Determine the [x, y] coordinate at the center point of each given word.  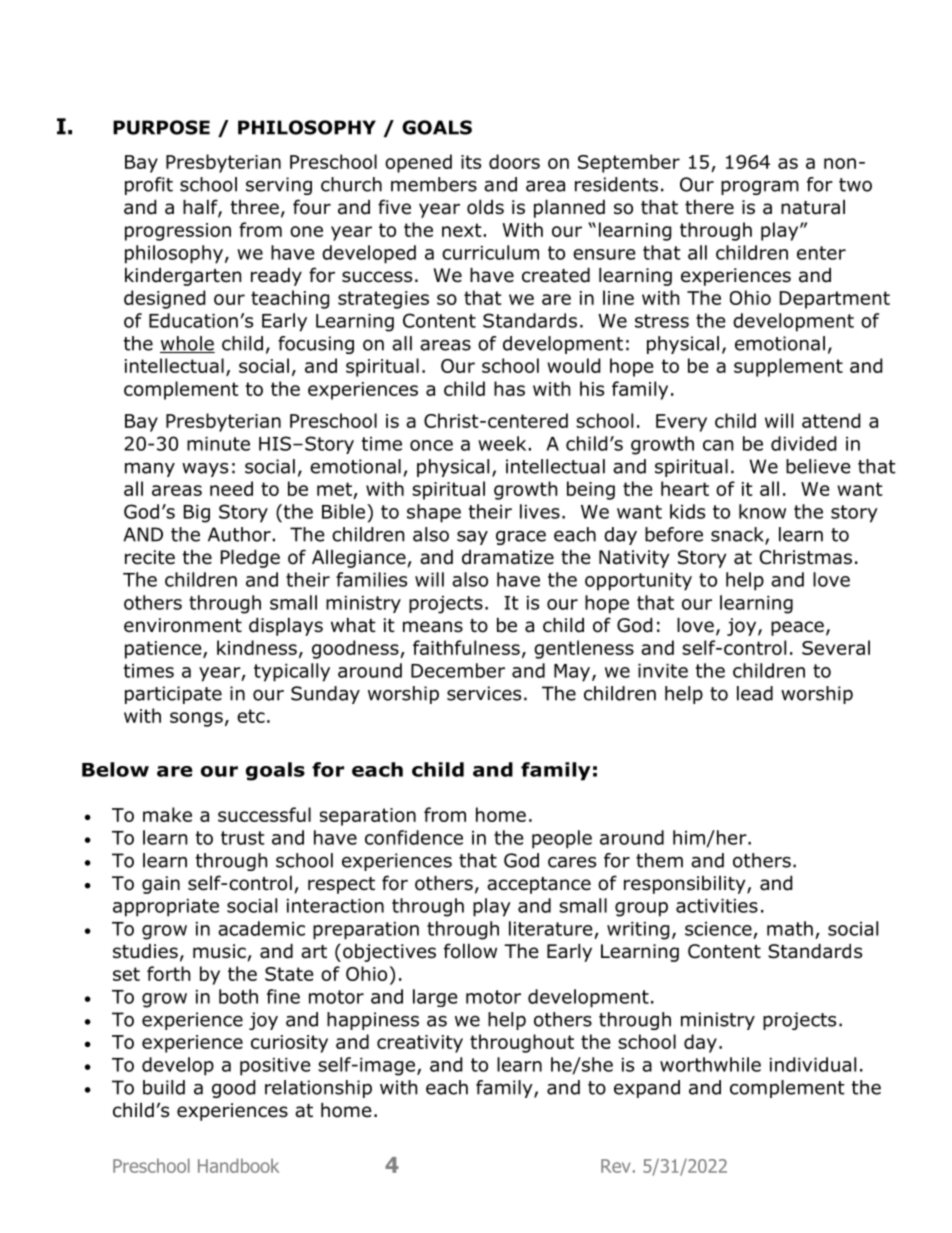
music [219, 951]
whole [187, 344]
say [472, 538]
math [790, 928]
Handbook [238, 1165]
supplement [788, 367]
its [471, 162]
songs [196, 719]
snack [738, 535]
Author [239, 534]
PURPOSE [161, 127]
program [760, 187]
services [484, 693]
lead [755, 693]
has [509, 388]
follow [470, 951]
